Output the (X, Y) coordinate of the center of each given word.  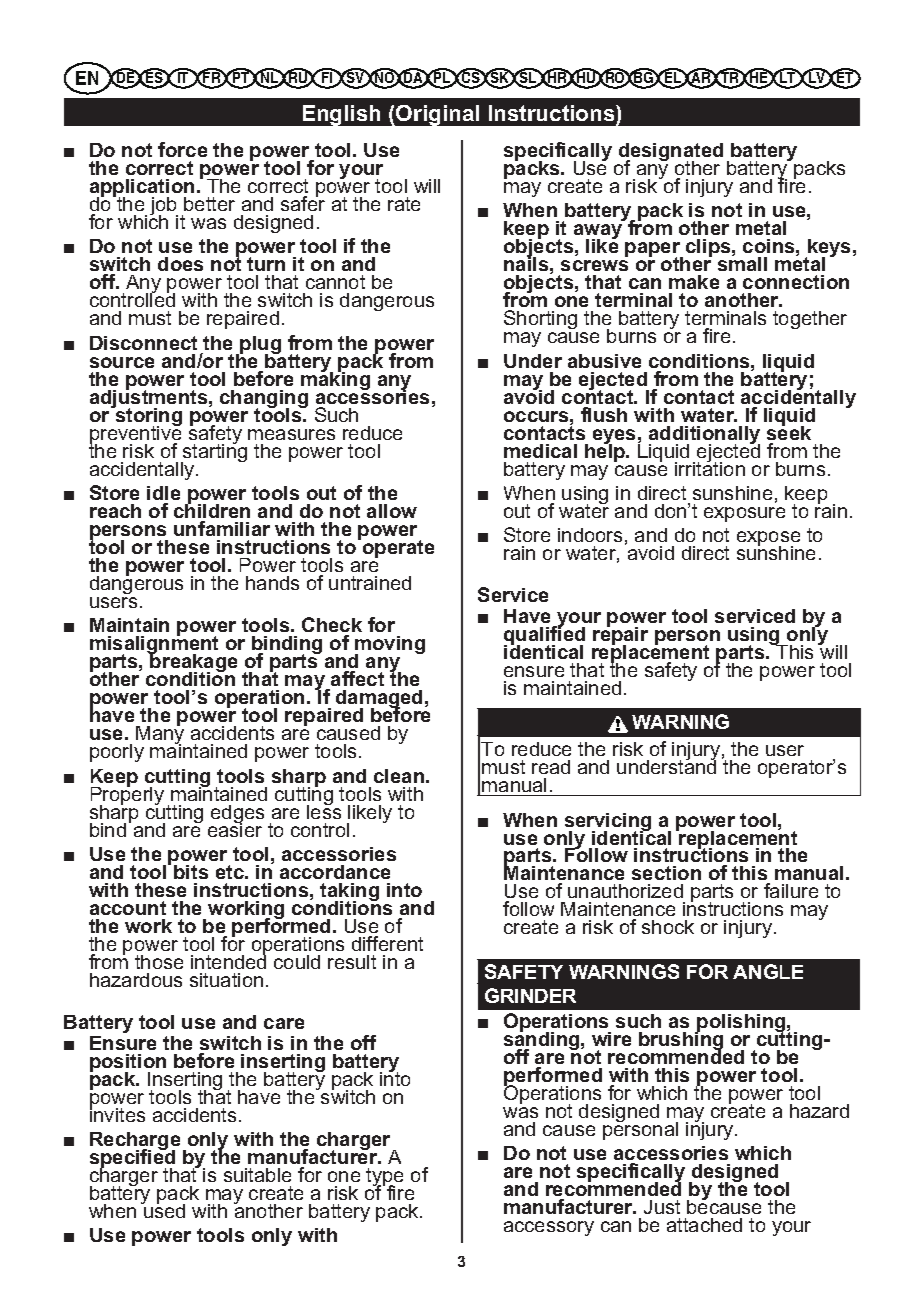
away (598, 233)
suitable (257, 1175)
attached (704, 1225)
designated (671, 153)
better (209, 204)
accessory (549, 1228)
